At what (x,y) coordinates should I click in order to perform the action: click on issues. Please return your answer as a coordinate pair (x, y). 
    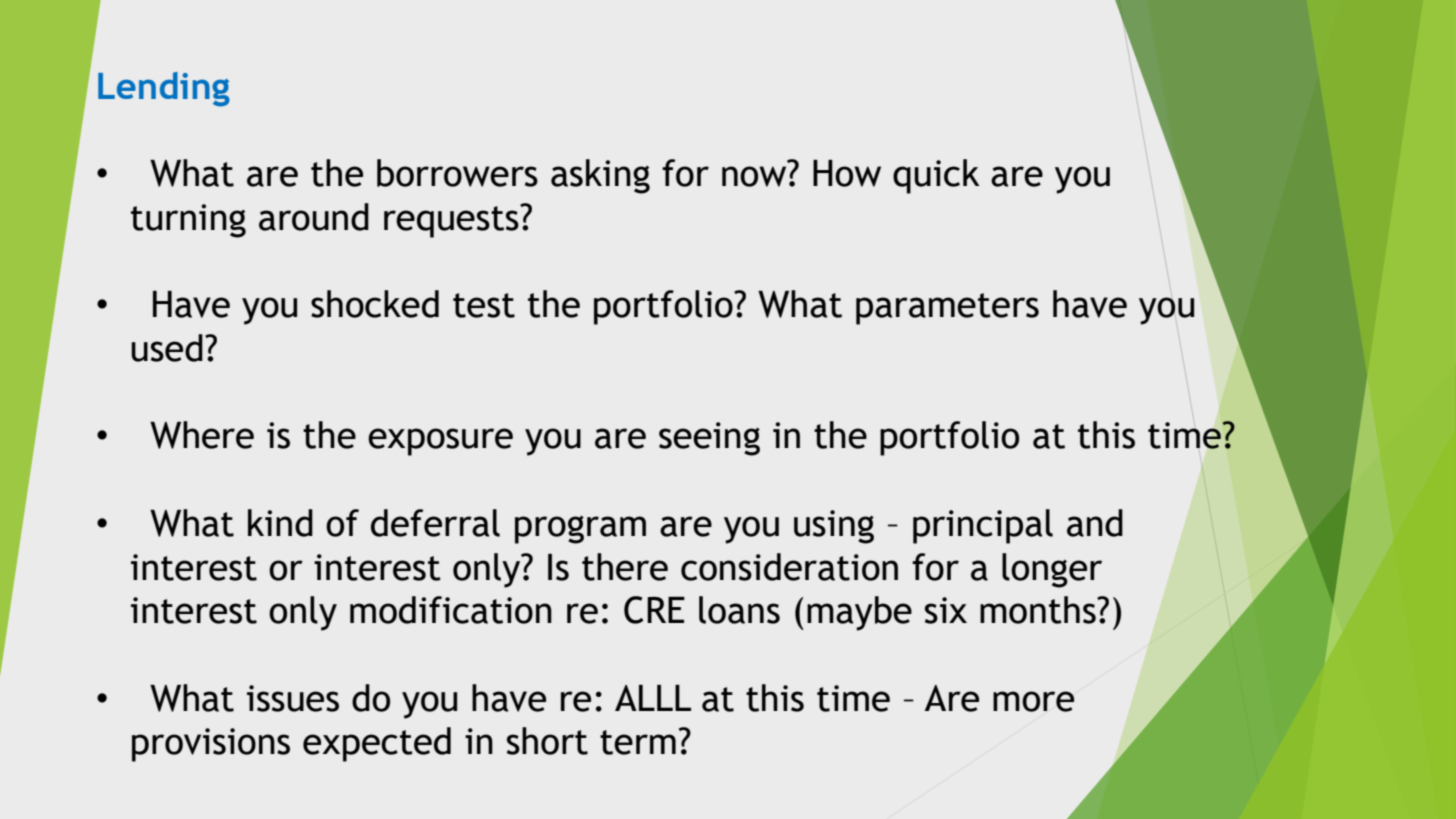
    Looking at the image, I should click on (293, 698).
